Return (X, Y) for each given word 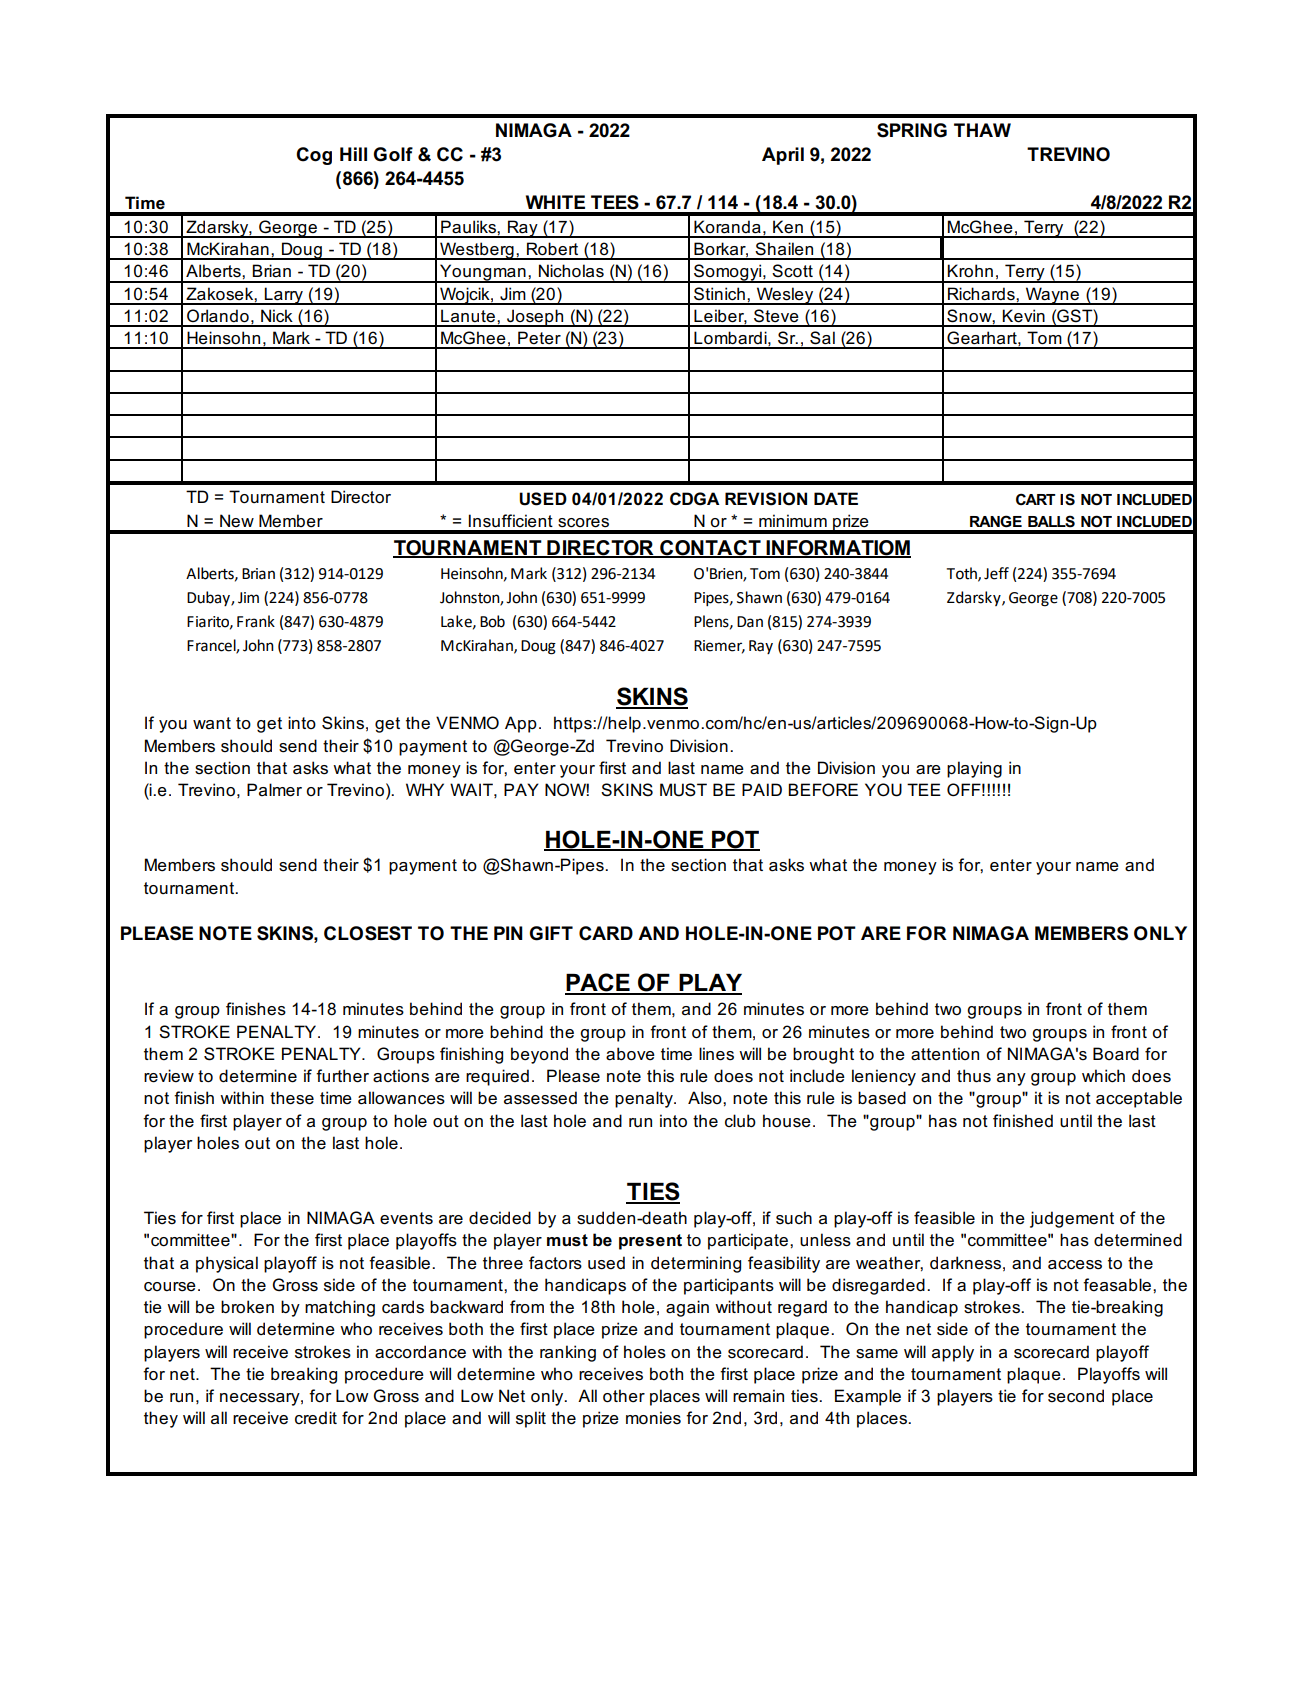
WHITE (555, 202)
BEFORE (823, 790)
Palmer (274, 790)
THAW (982, 130)
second (1076, 1396)
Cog (314, 156)
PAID (762, 789)
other (624, 1396)
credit (316, 1418)
